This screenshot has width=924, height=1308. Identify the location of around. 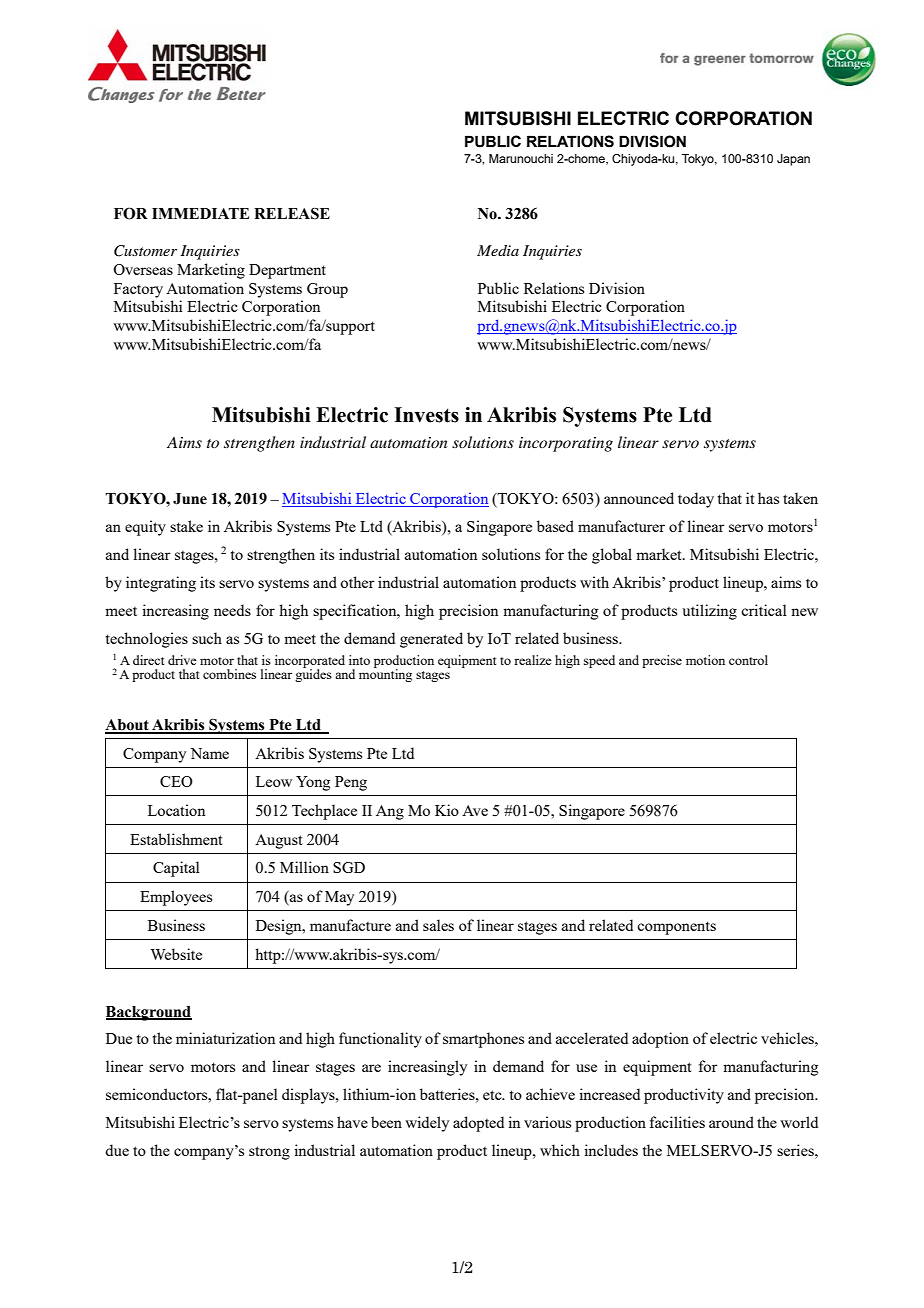
(731, 1122).
